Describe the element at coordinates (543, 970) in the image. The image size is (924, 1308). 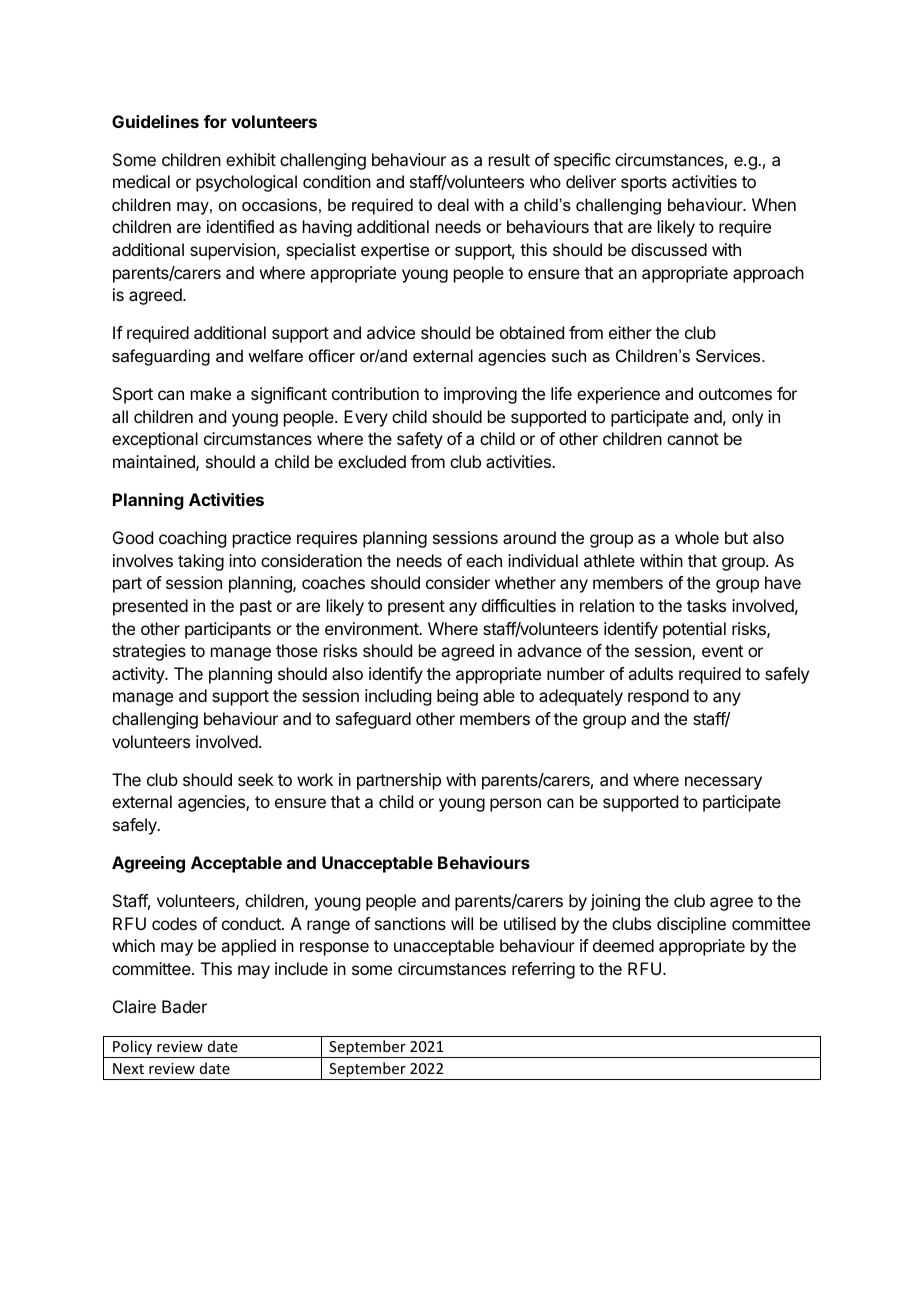
I see `referring` at that location.
